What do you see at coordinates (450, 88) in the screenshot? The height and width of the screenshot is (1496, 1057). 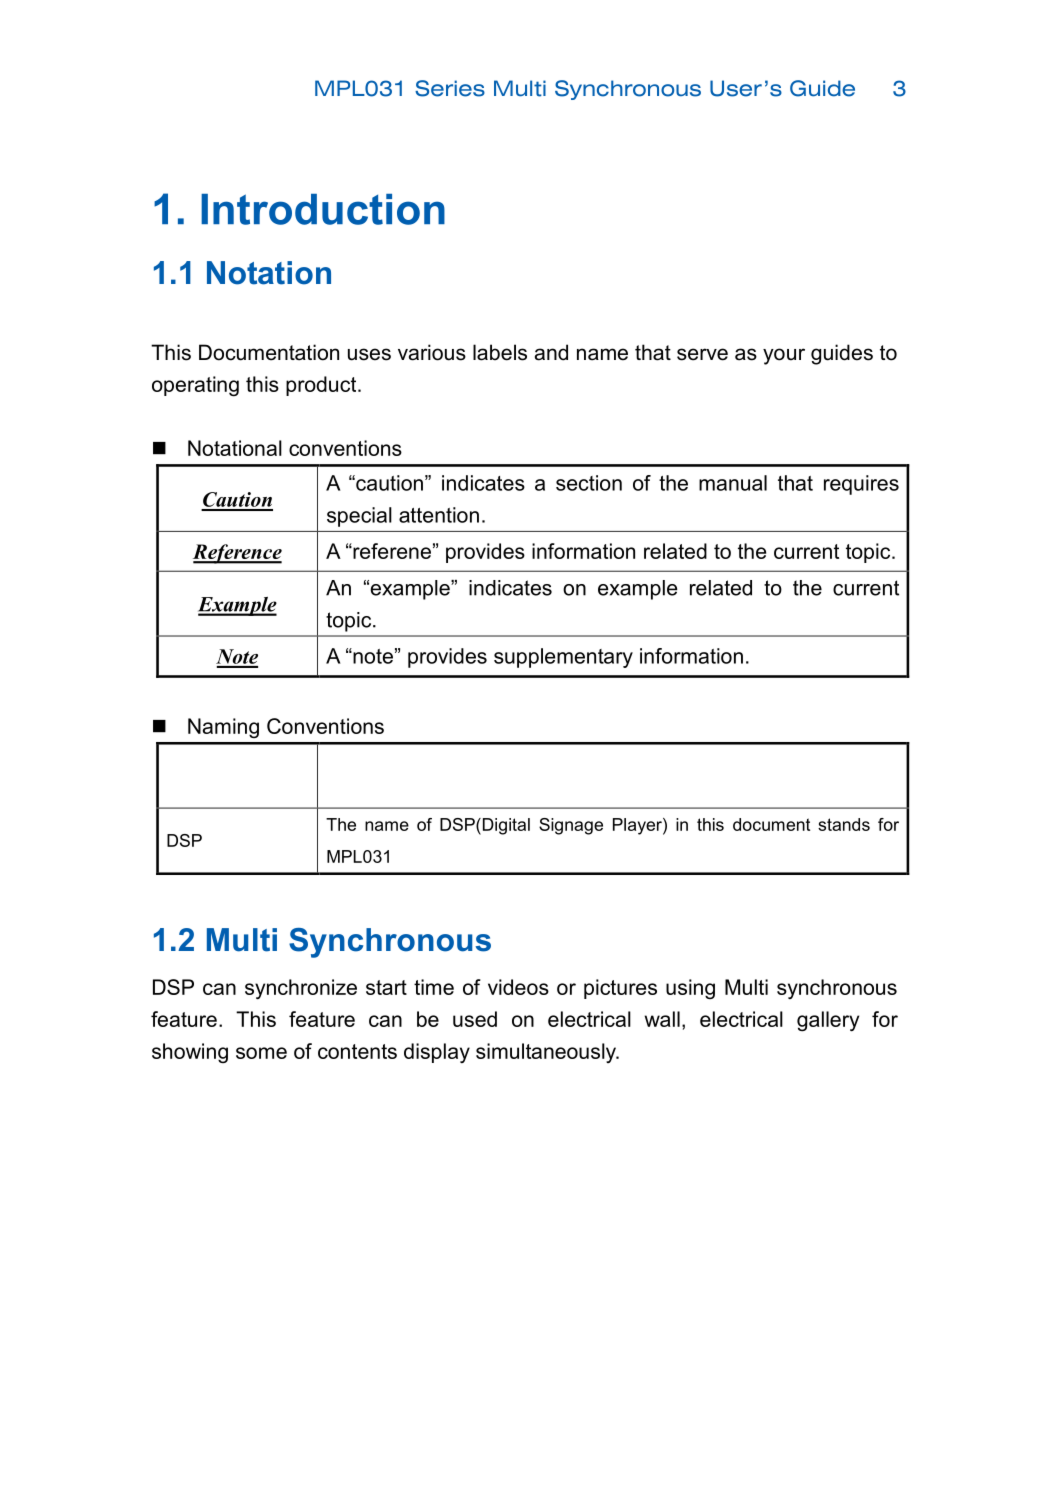 I see `Series` at bounding box center [450, 88].
